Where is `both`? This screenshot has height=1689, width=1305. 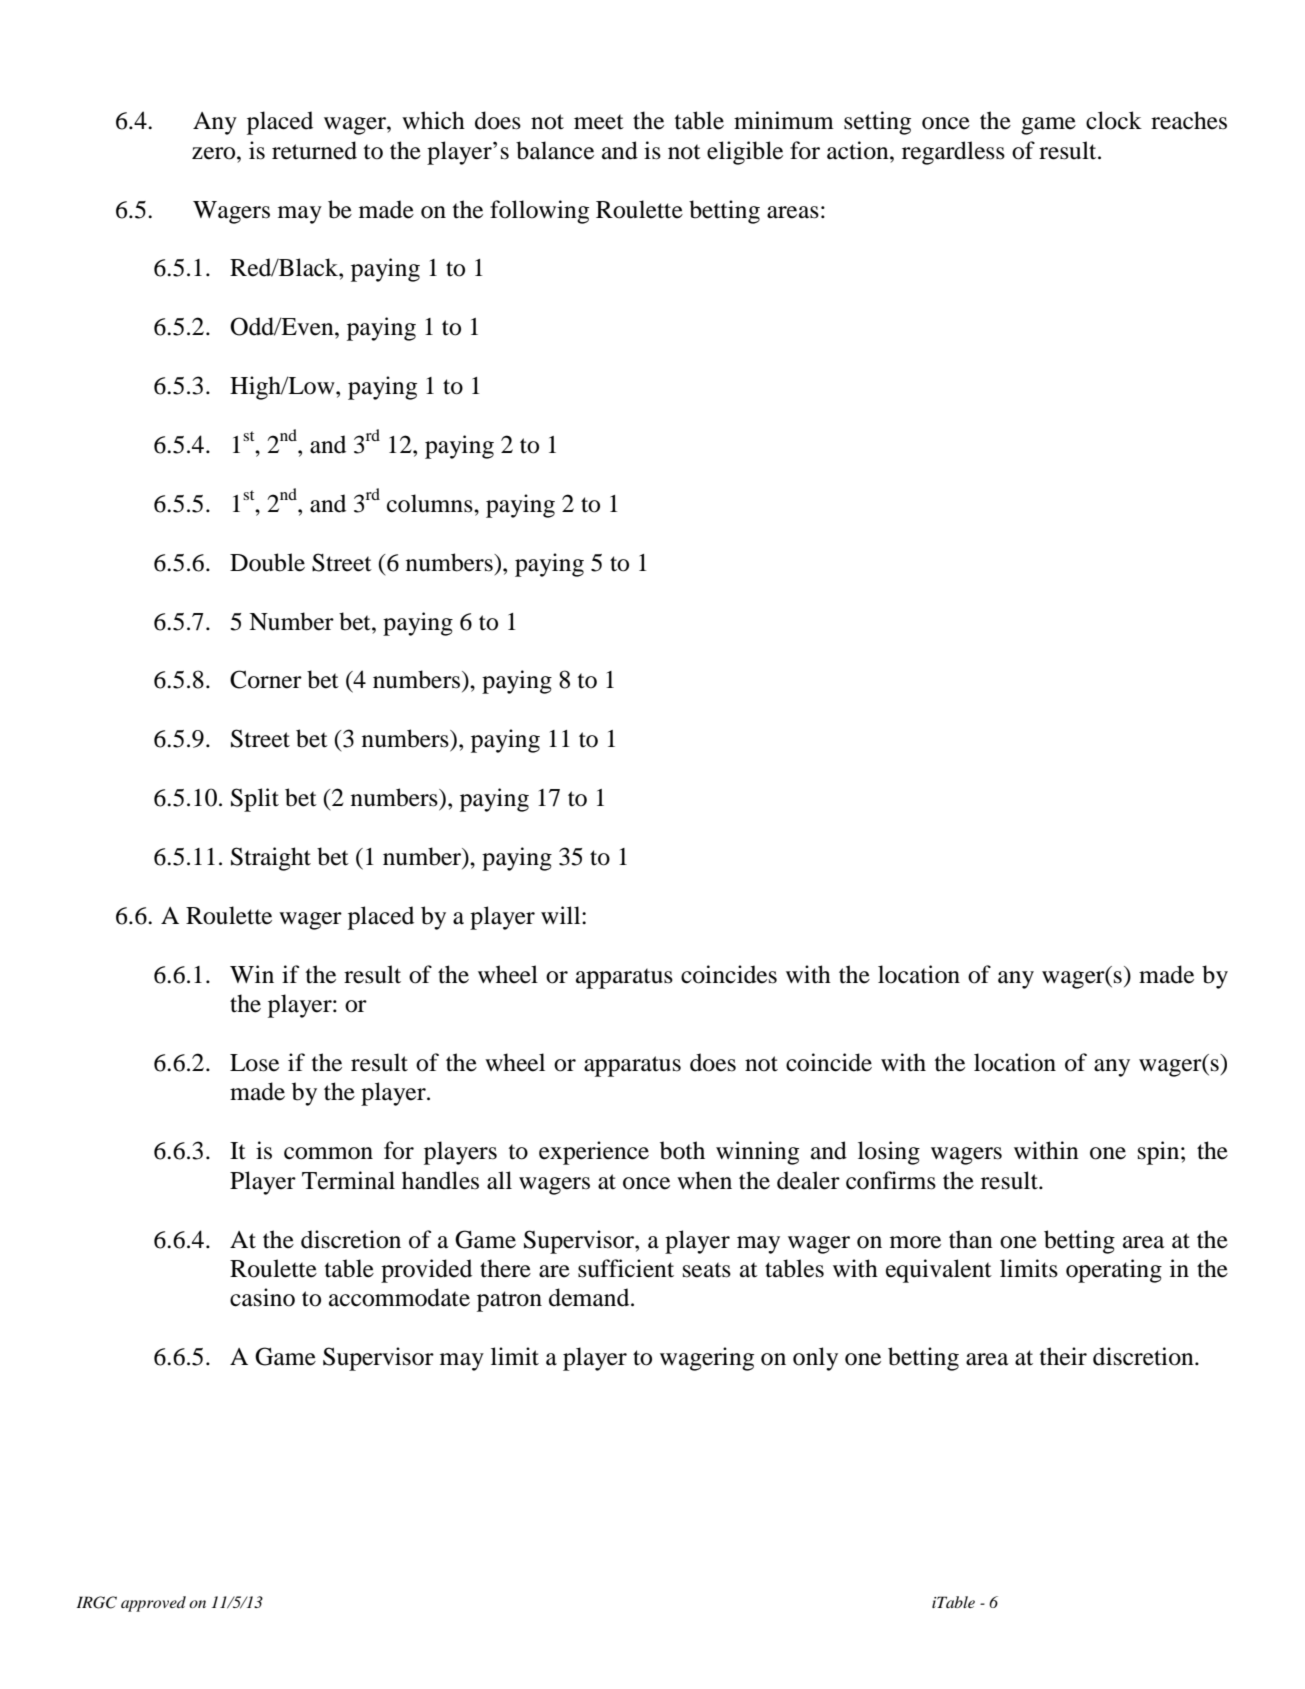
both is located at coordinates (682, 1150).
